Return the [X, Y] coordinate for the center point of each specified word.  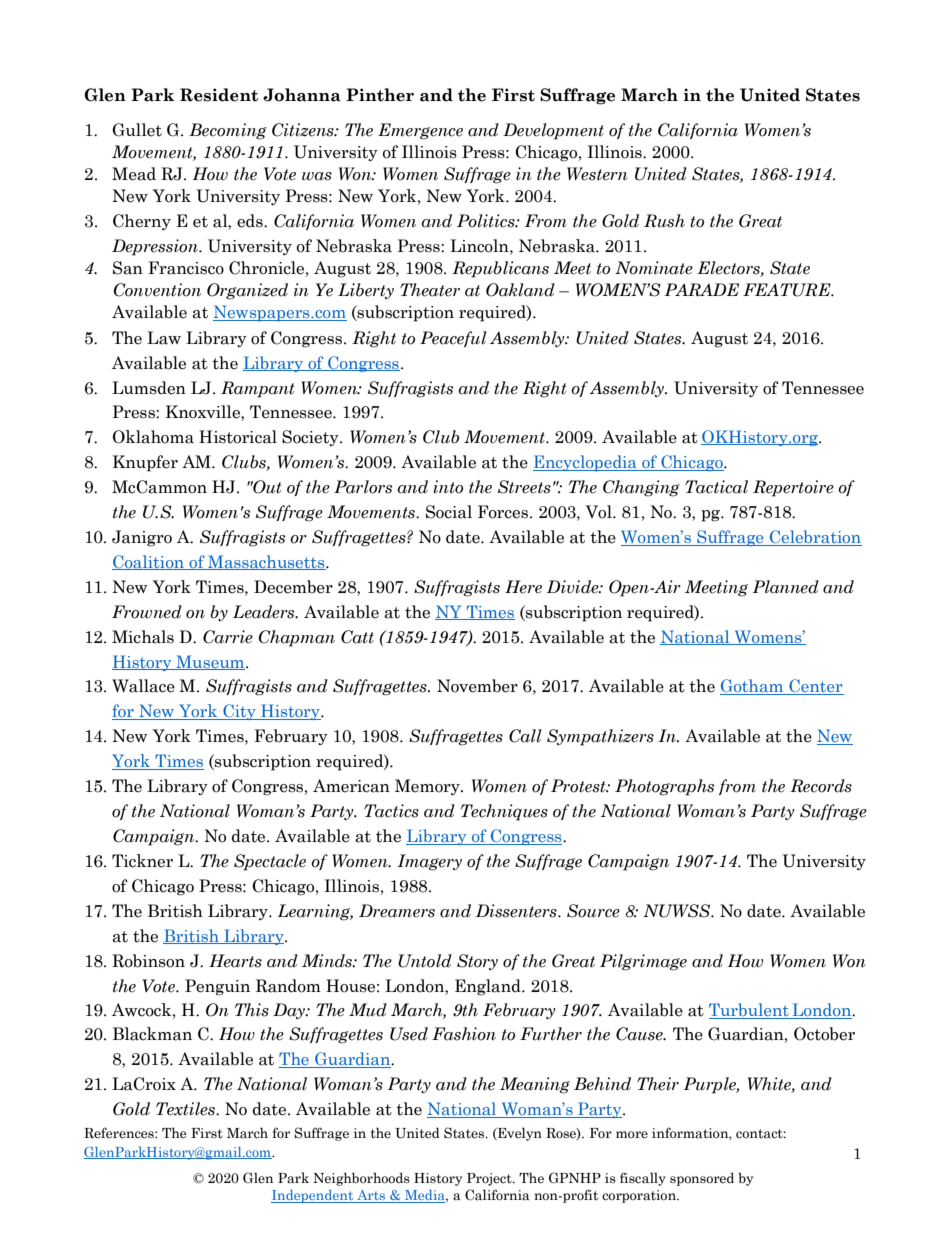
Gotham [753, 687]
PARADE [701, 290]
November [477, 686]
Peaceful [453, 339]
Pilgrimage [643, 962]
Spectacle [270, 862]
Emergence [420, 131]
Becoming [228, 131]
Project [490, 1179]
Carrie [228, 637]
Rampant [257, 389]
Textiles [186, 1109]
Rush [664, 221]
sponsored [702, 1179]
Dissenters [517, 911]
